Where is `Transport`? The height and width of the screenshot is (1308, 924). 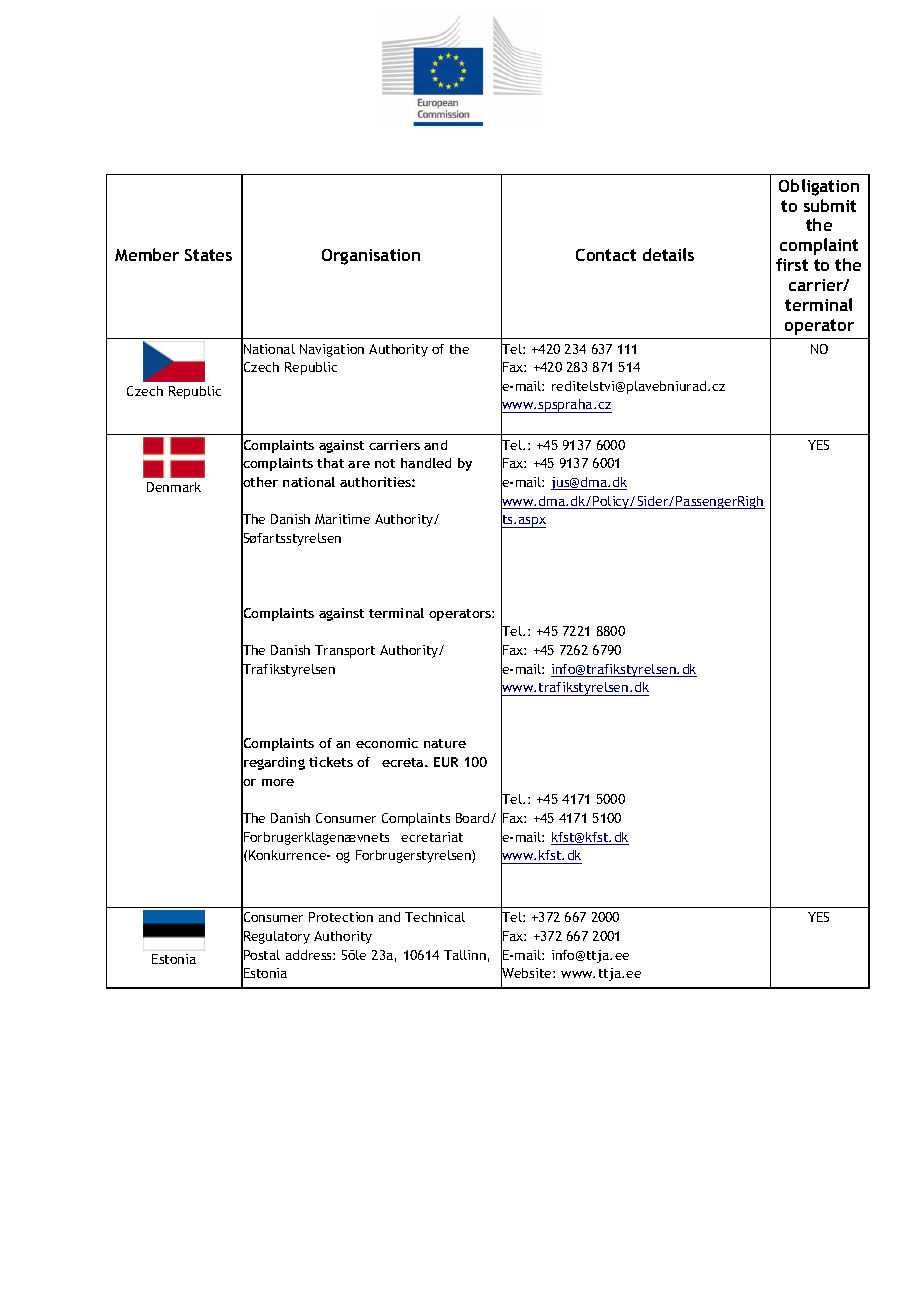
Transport is located at coordinates (345, 651).
